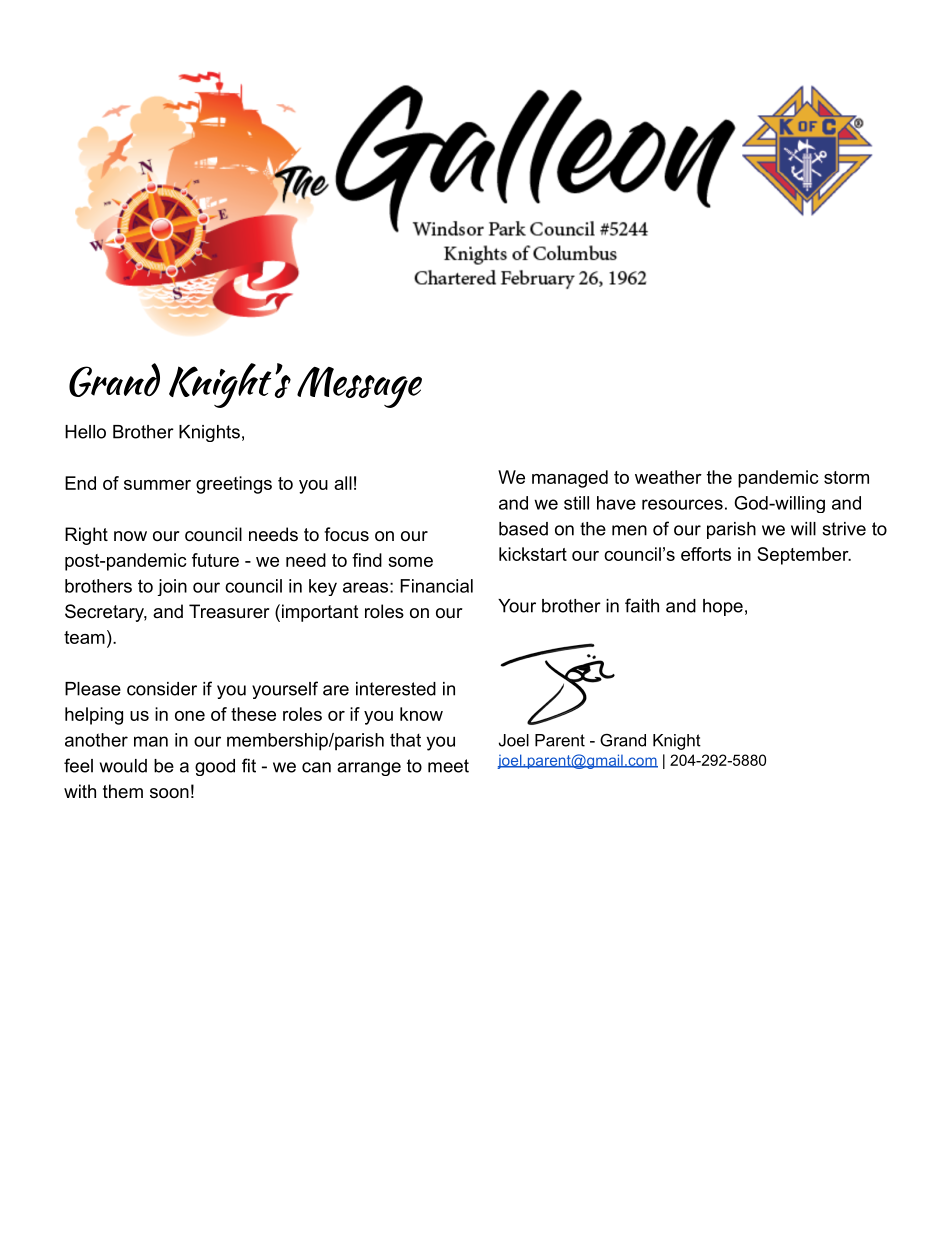 The width and height of the screenshot is (952, 1233). What do you see at coordinates (169, 793) in the screenshot?
I see `soon` at bounding box center [169, 793].
